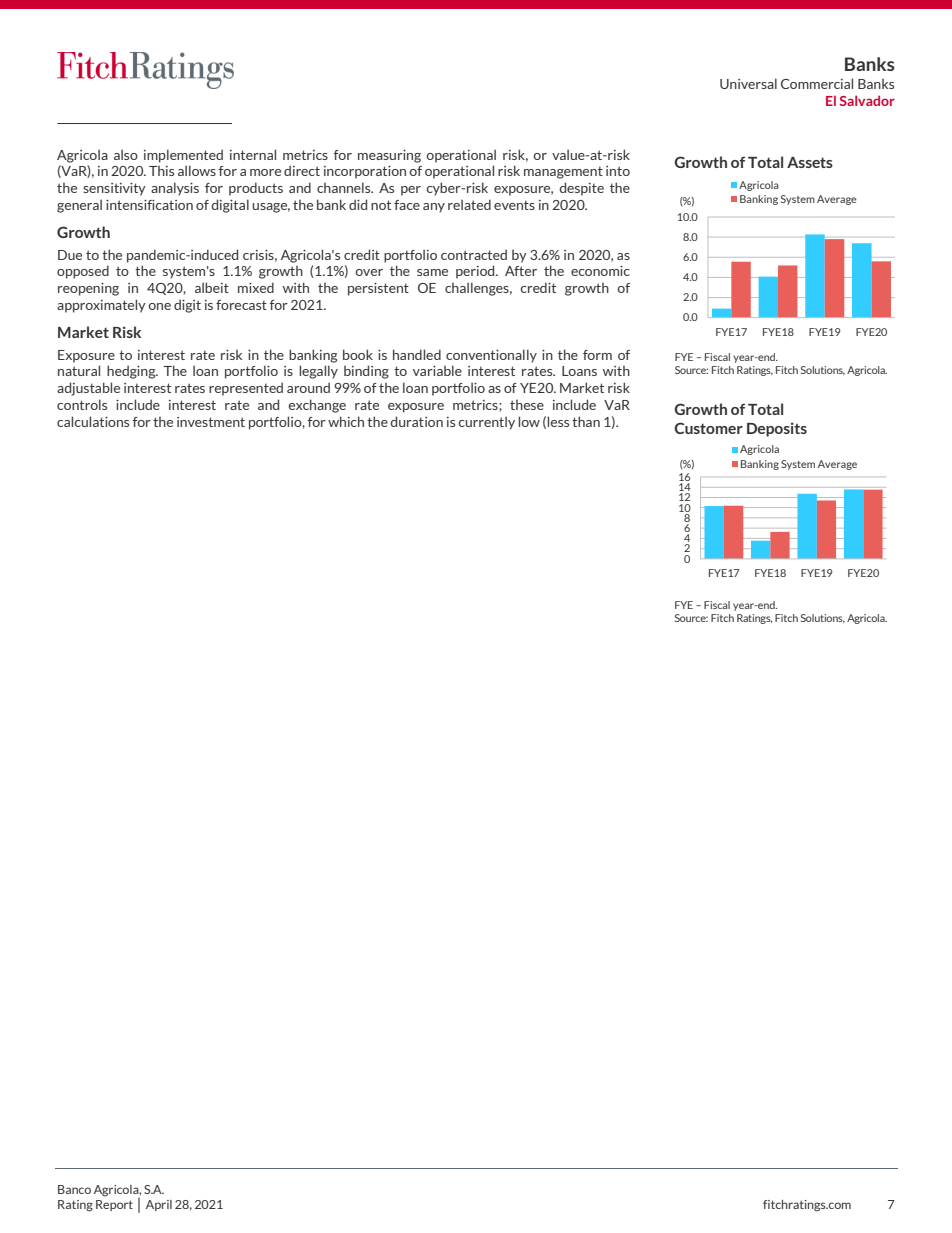  What do you see at coordinates (74, 1189) in the image?
I see `Banco` at bounding box center [74, 1189].
